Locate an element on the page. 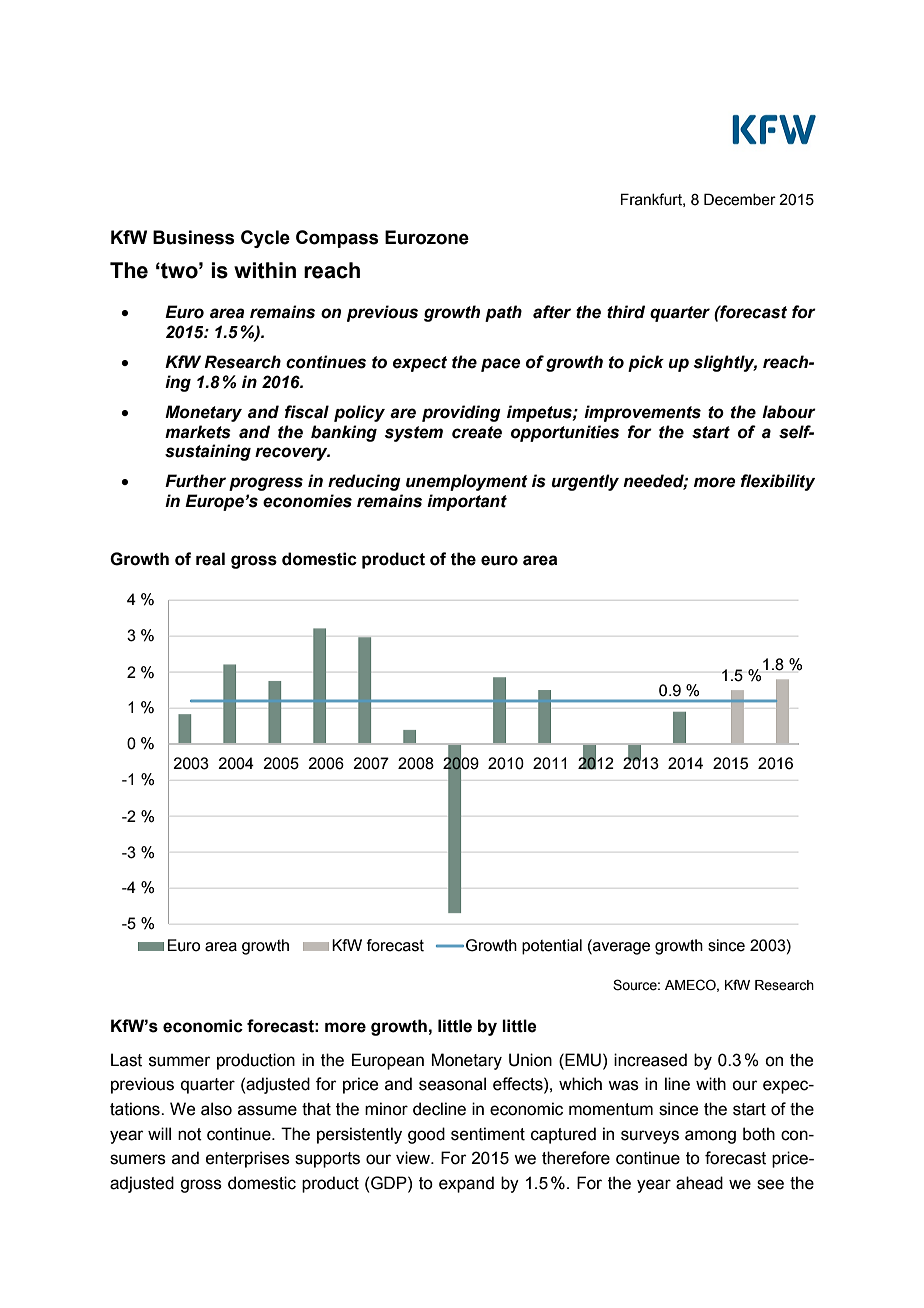 The image size is (924, 1308). flexibility is located at coordinates (778, 482).
